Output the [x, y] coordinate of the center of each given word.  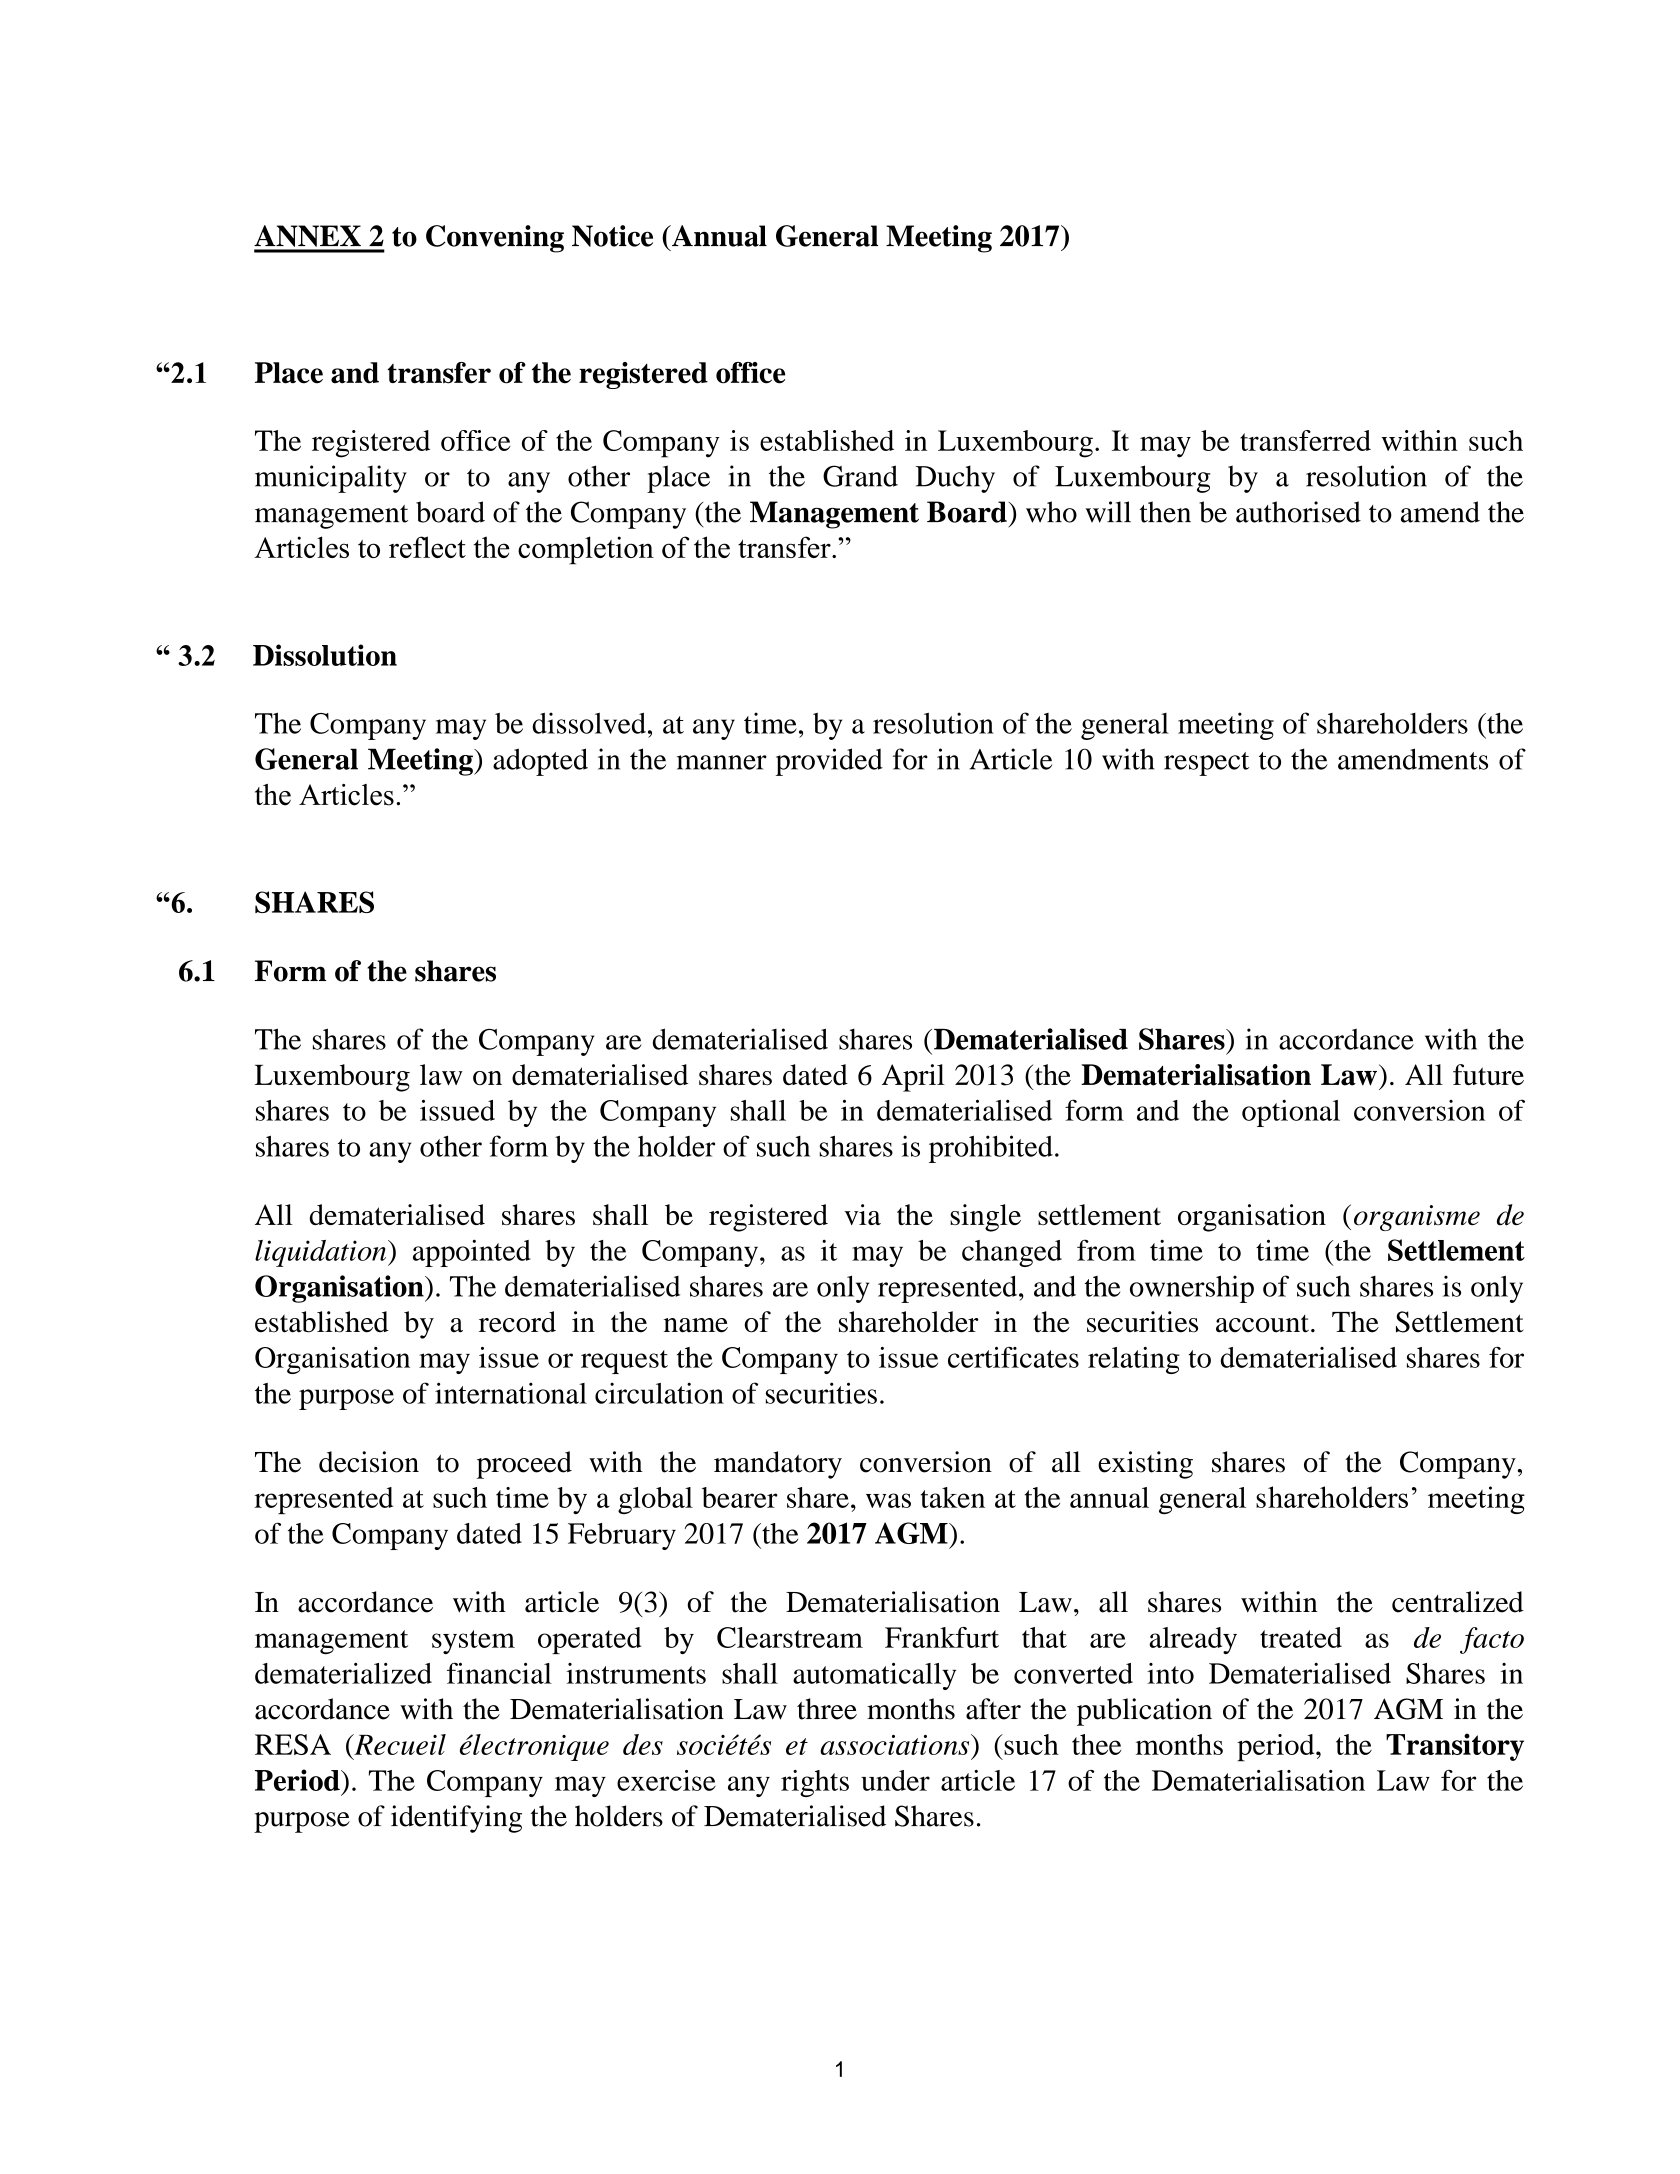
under [895, 1780]
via [862, 1214]
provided [829, 762]
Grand [860, 476]
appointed [471, 1253]
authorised [1298, 512]
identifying [456, 1819]
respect [1206, 764]
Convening [495, 239]
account [1262, 1324]
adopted [540, 762]
